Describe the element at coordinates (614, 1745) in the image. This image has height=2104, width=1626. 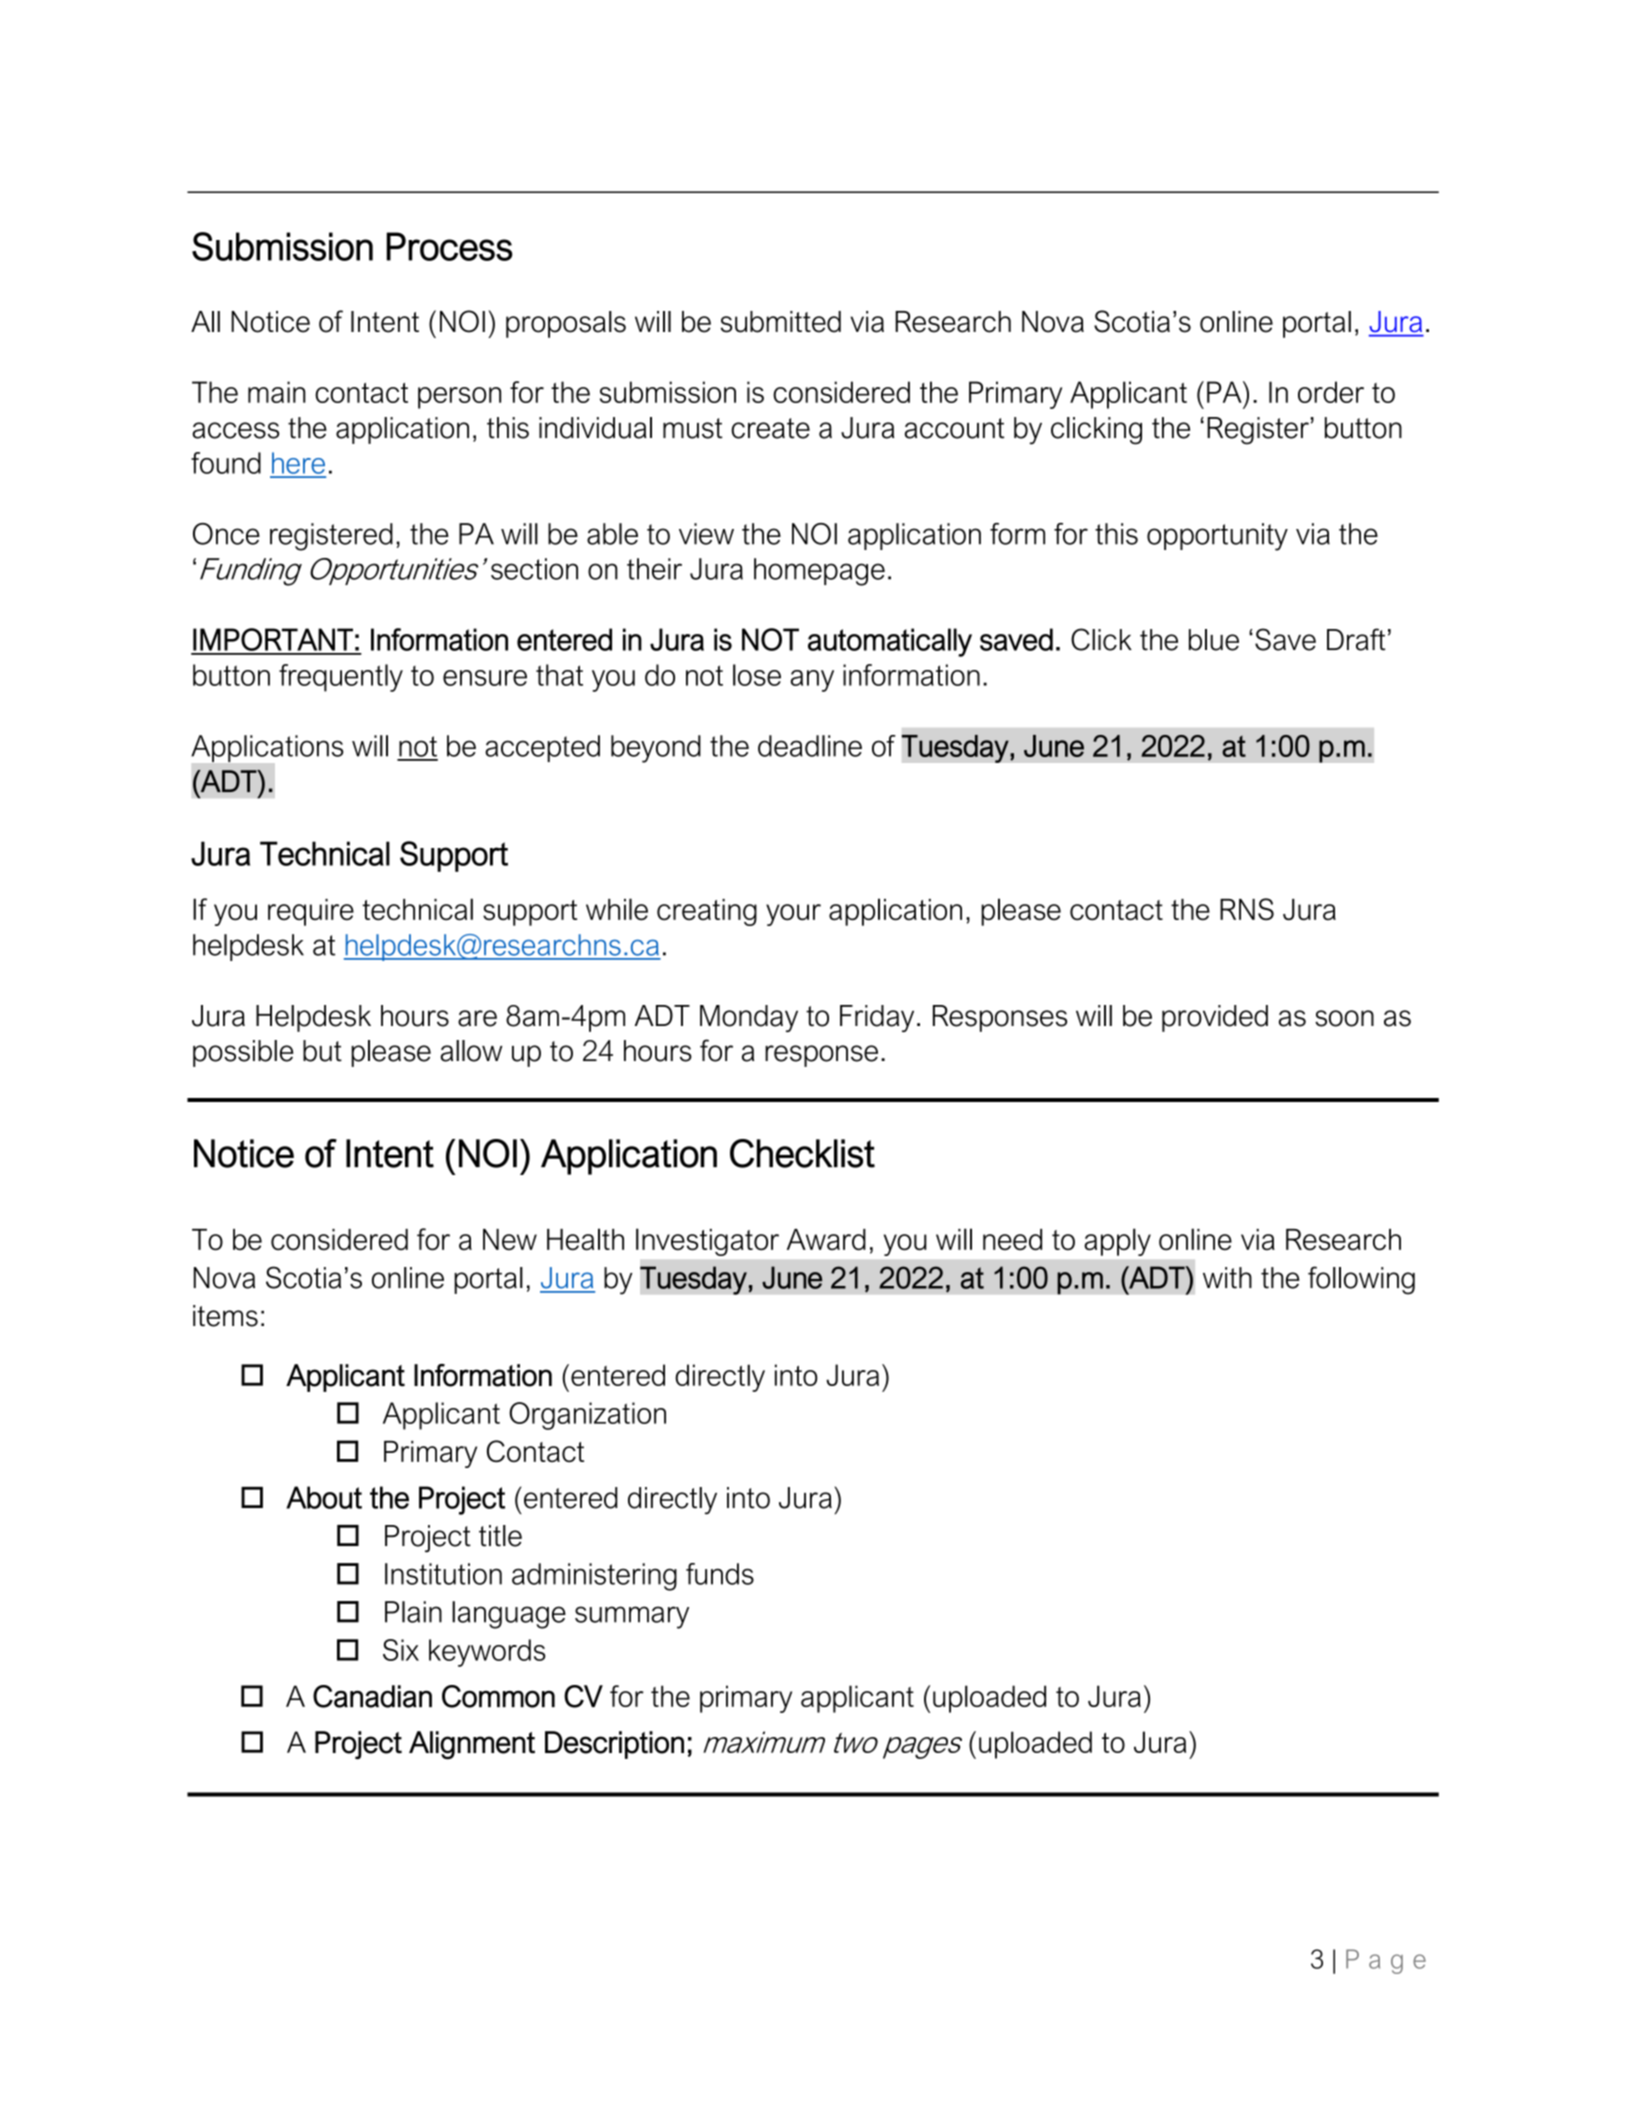
I see `Description` at that location.
